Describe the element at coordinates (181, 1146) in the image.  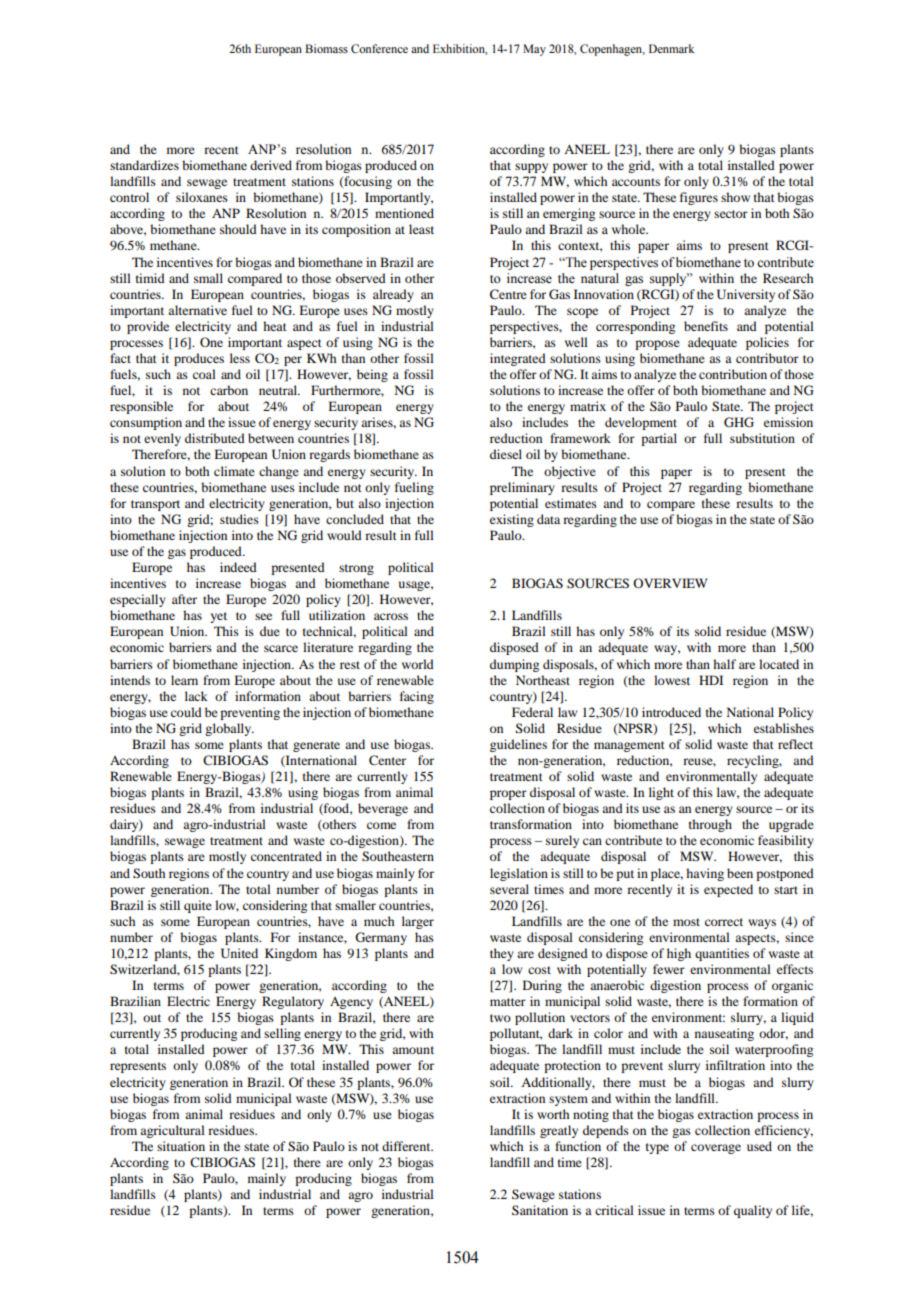
I see `situation` at that location.
